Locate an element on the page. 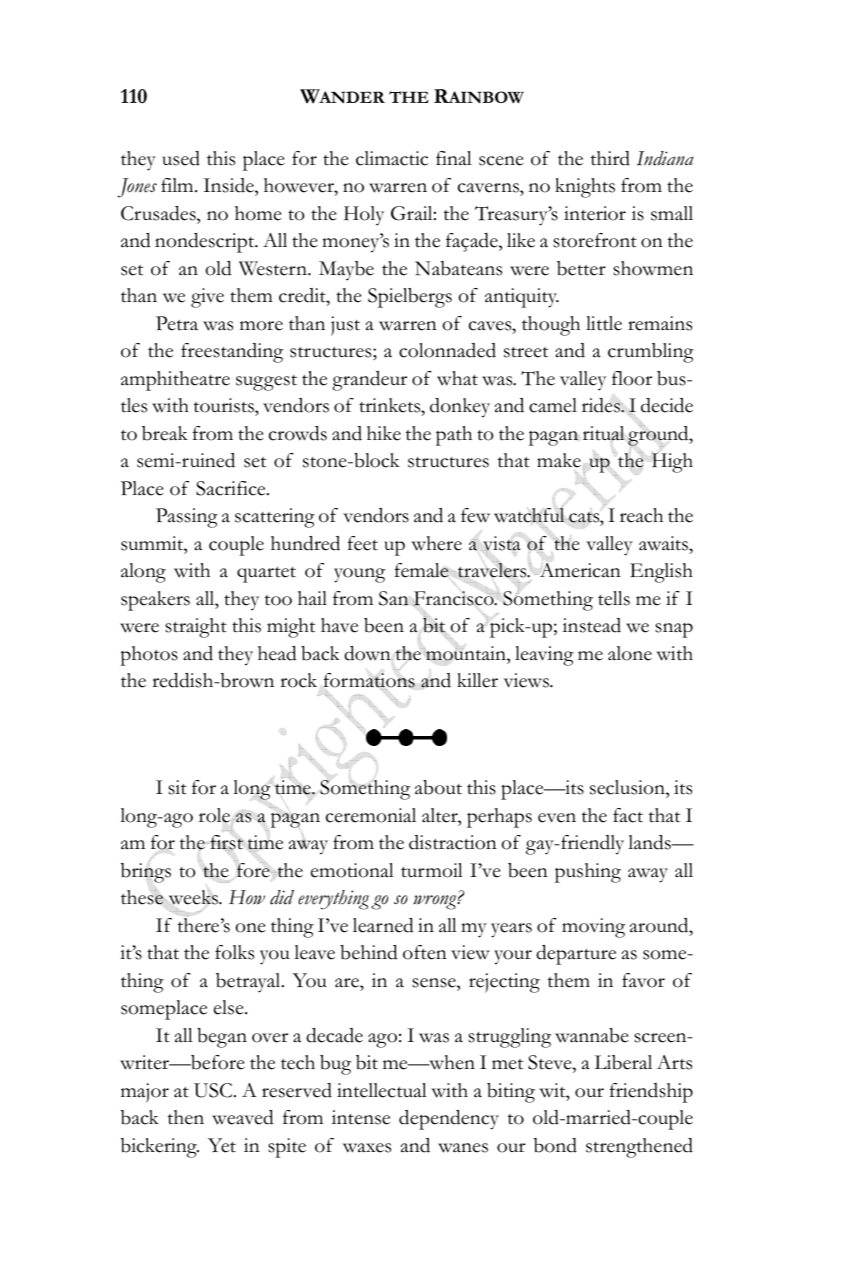 Image resolution: width=849 pixels, height=1273 pixels. alone is located at coordinates (630, 653).
